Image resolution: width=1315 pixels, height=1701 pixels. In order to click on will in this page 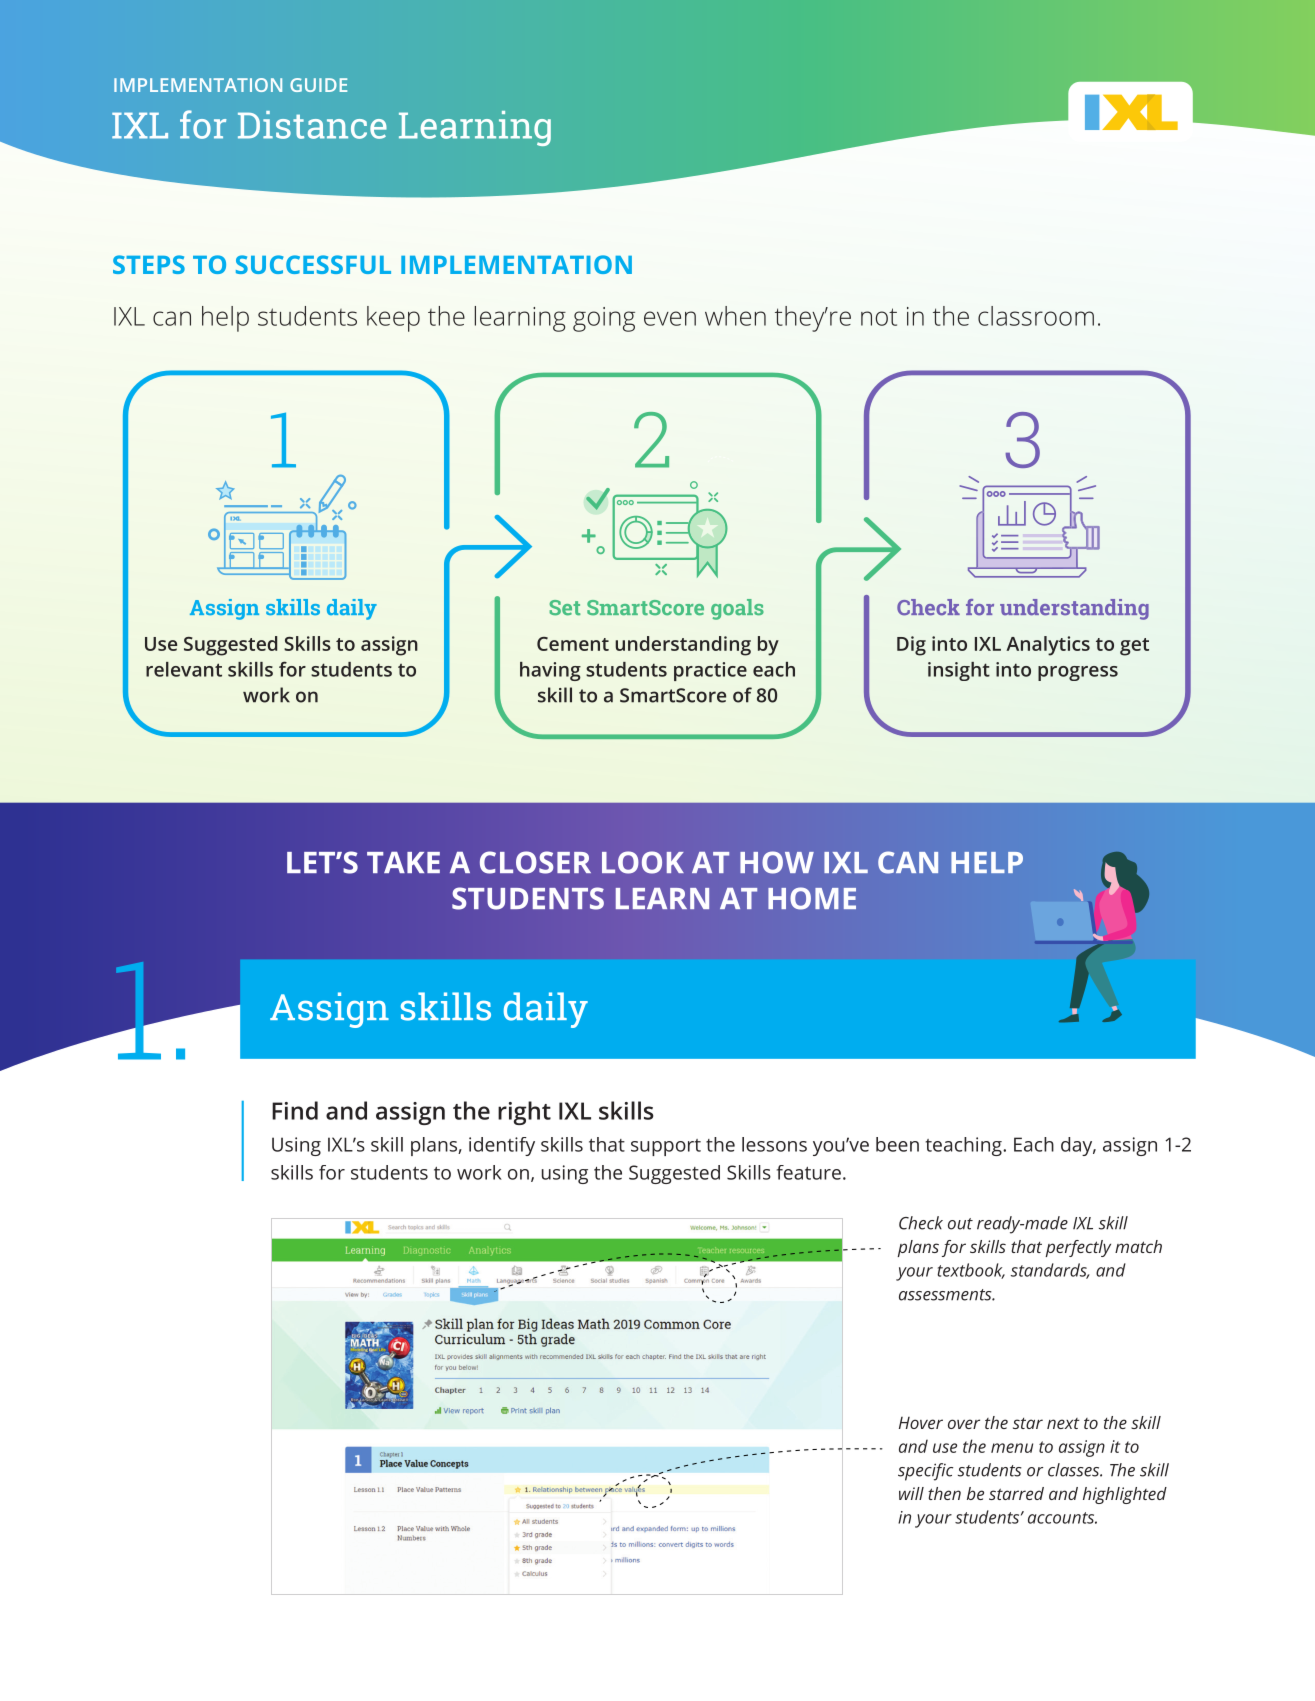, I will do `click(911, 1493)`.
